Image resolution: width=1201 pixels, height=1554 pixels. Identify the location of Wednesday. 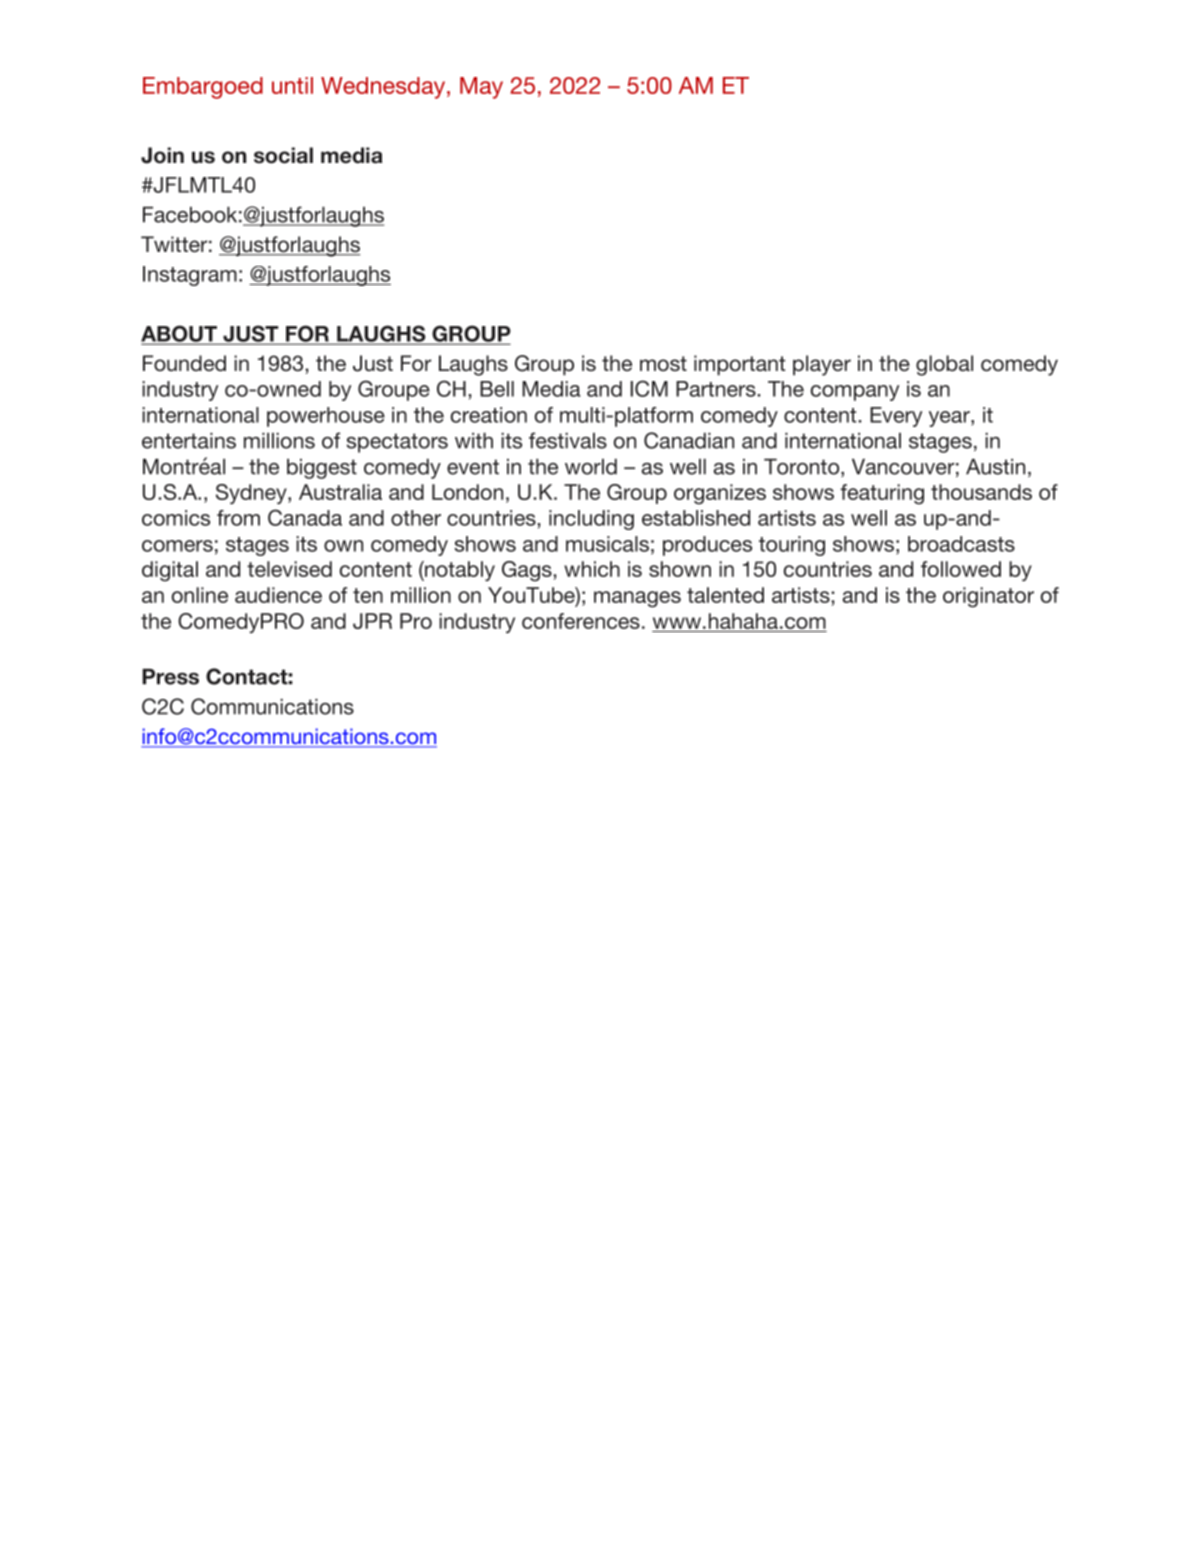
(384, 88).
